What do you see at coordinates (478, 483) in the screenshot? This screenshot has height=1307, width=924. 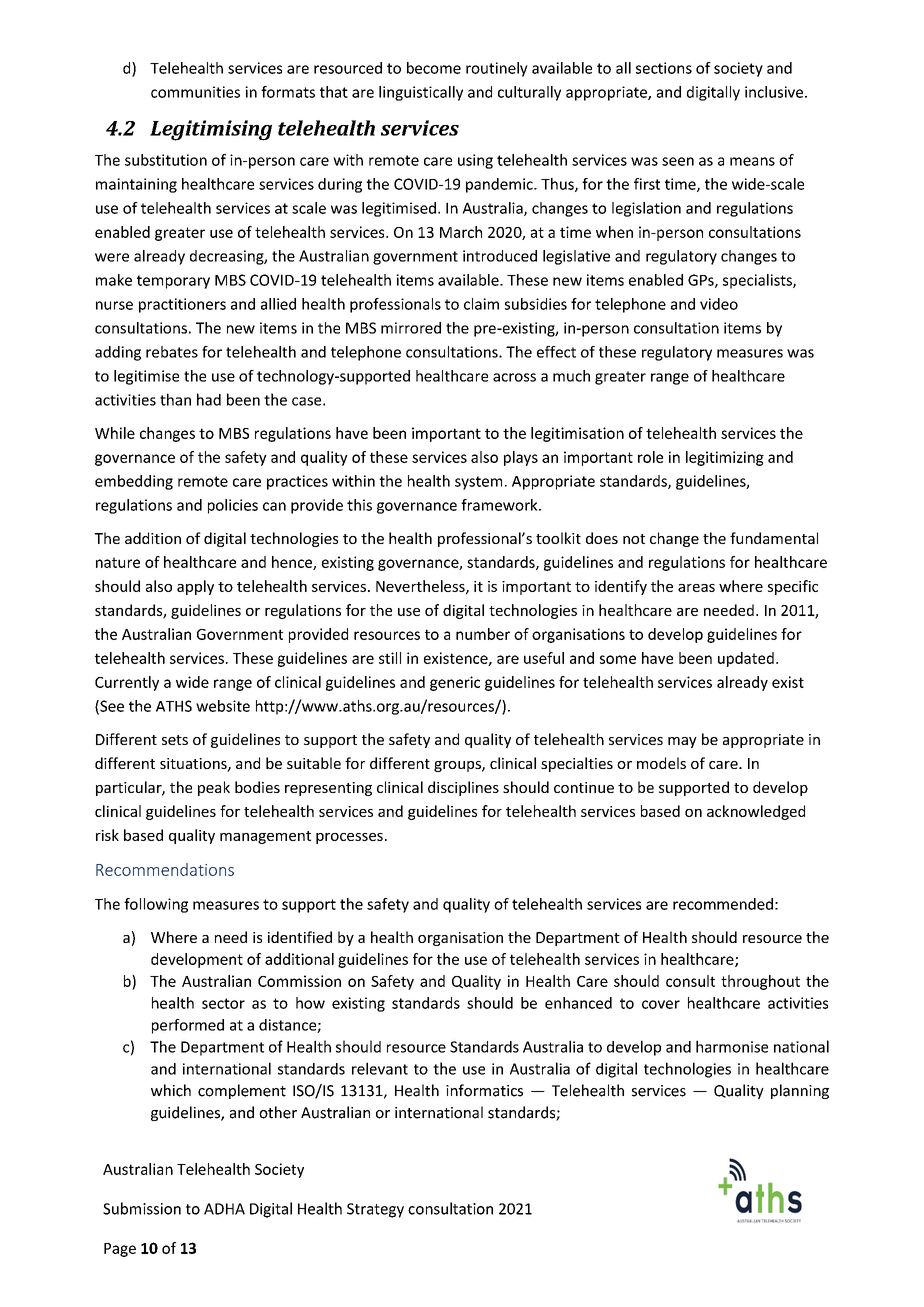 I see `system` at bounding box center [478, 483].
